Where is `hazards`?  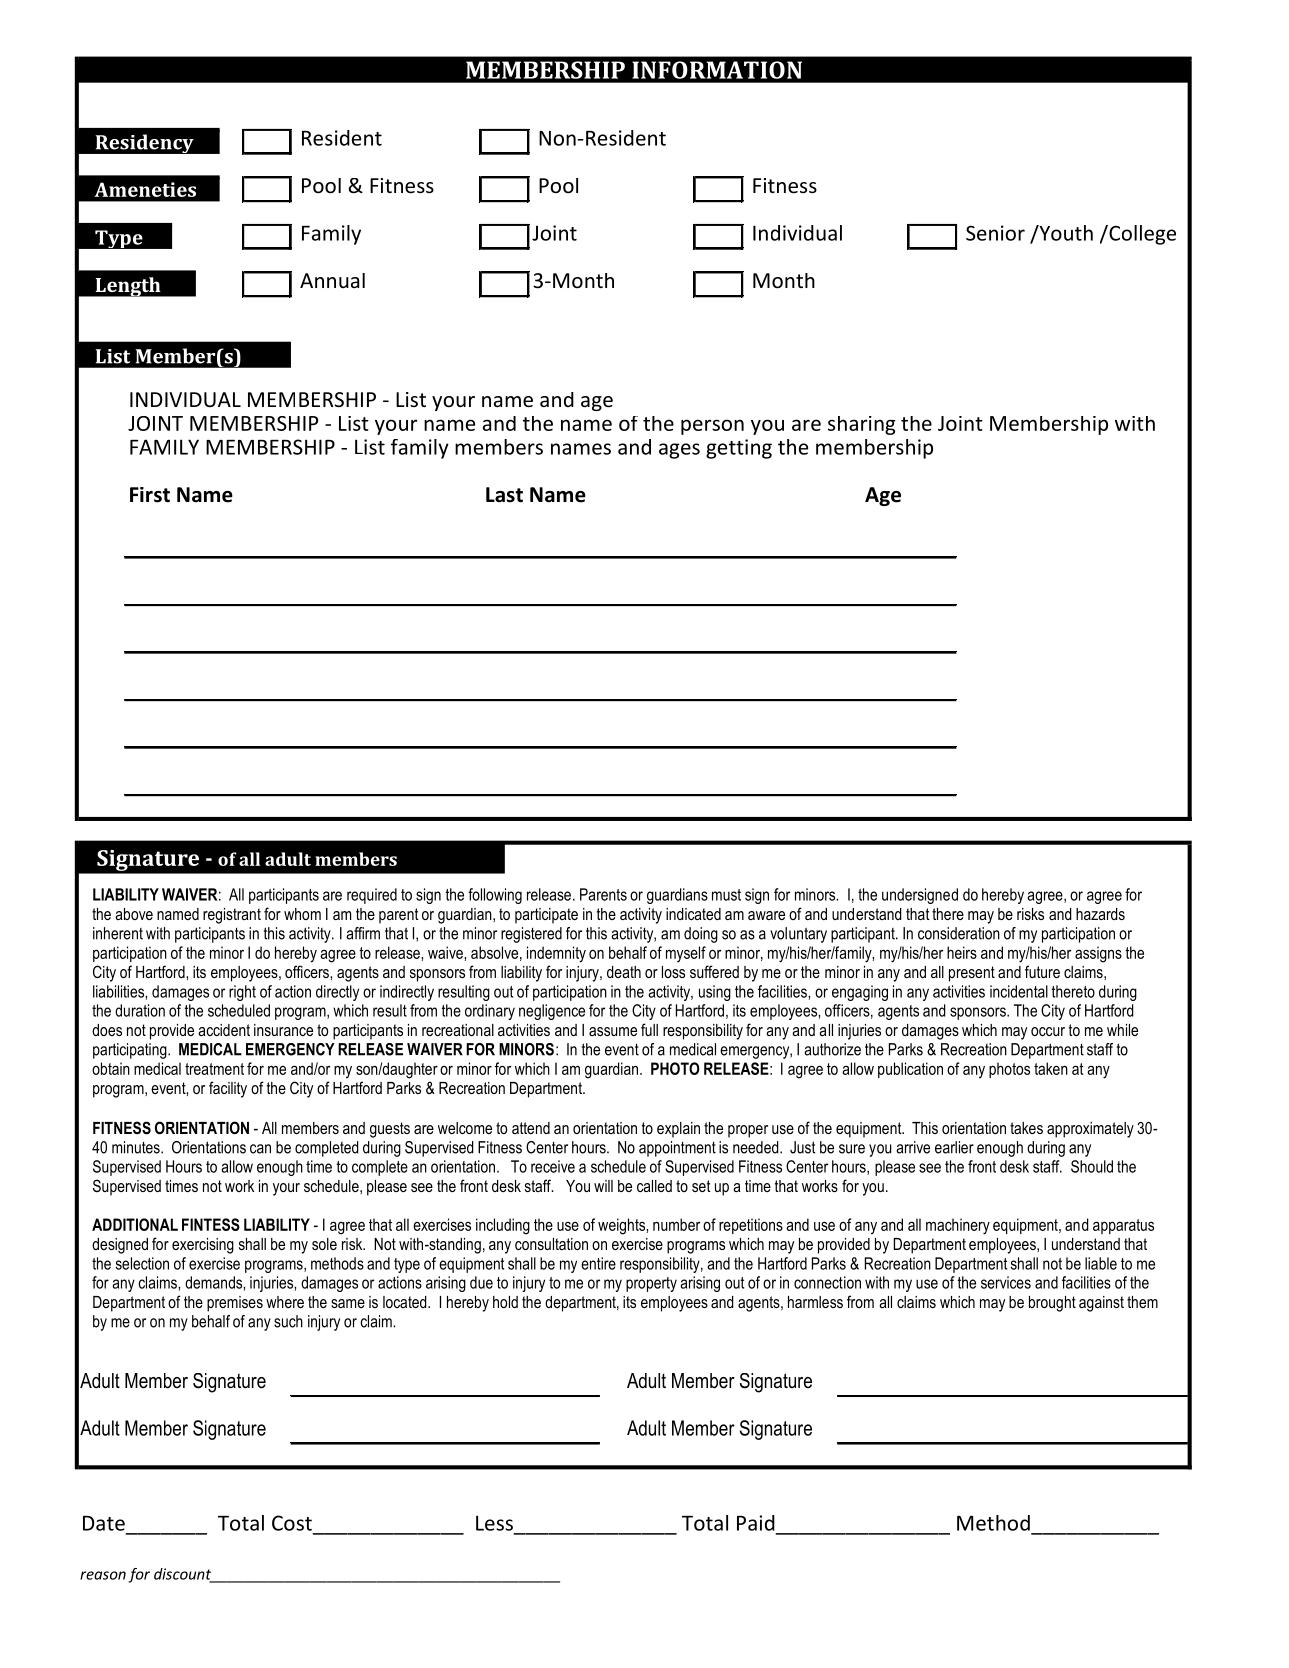 hazards is located at coordinates (1100, 914).
